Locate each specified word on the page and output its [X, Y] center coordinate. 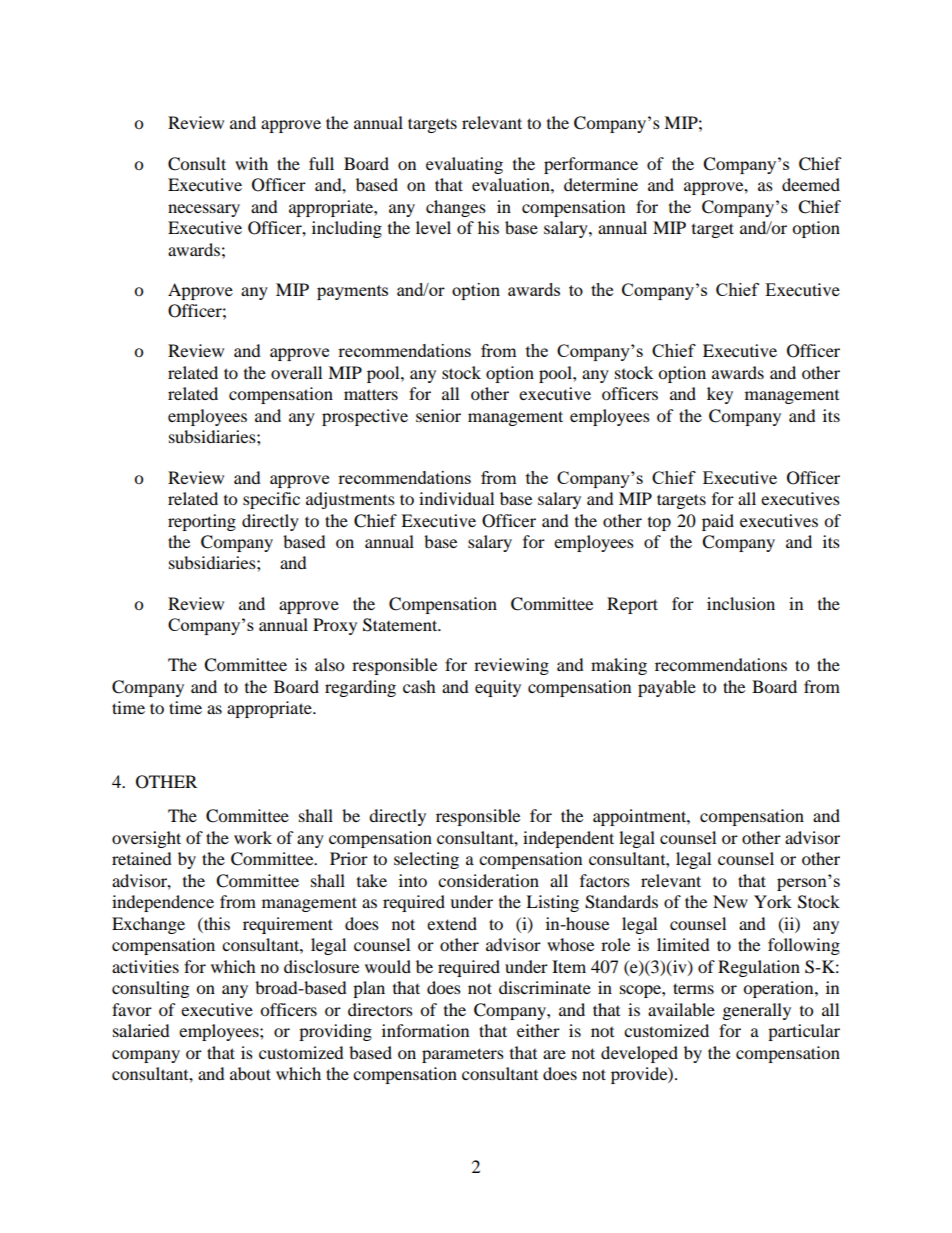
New [730, 901]
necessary [204, 210]
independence [163, 903]
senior [438, 415]
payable [667, 688]
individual [456, 498]
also [329, 664]
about [250, 1073]
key [720, 395]
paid [718, 522]
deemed [811, 184]
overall [296, 372]
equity [498, 688]
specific [271, 500]
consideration [488, 880]
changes [456, 208]
